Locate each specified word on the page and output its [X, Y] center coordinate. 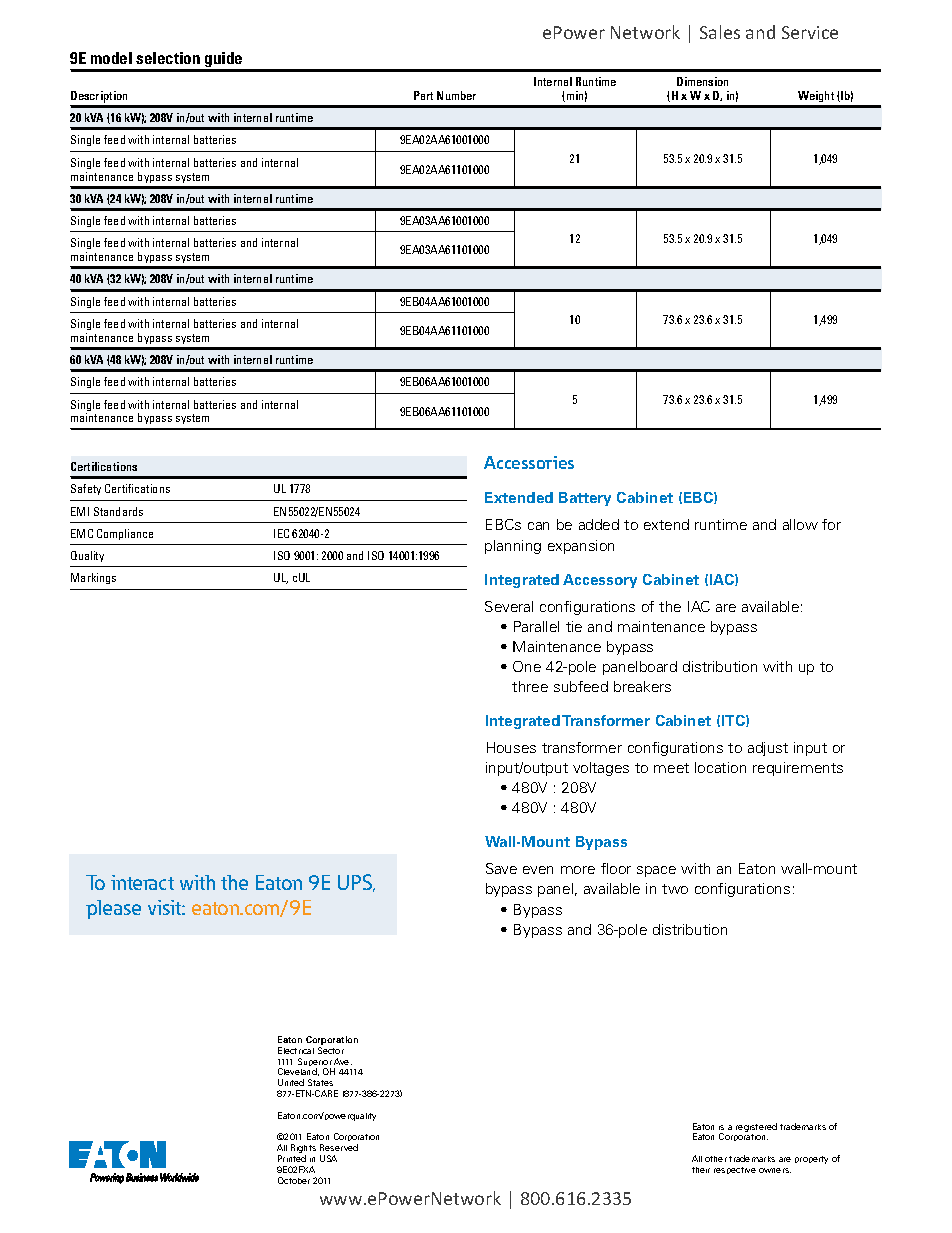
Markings [93, 578]
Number [456, 95]
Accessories [529, 462]
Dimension [702, 81]
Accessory [600, 581]
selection [168, 58]
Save [501, 868]
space [656, 871]
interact [142, 882]
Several [509, 606]
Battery [585, 499]
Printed [292, 1158]
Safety [86, 489]
